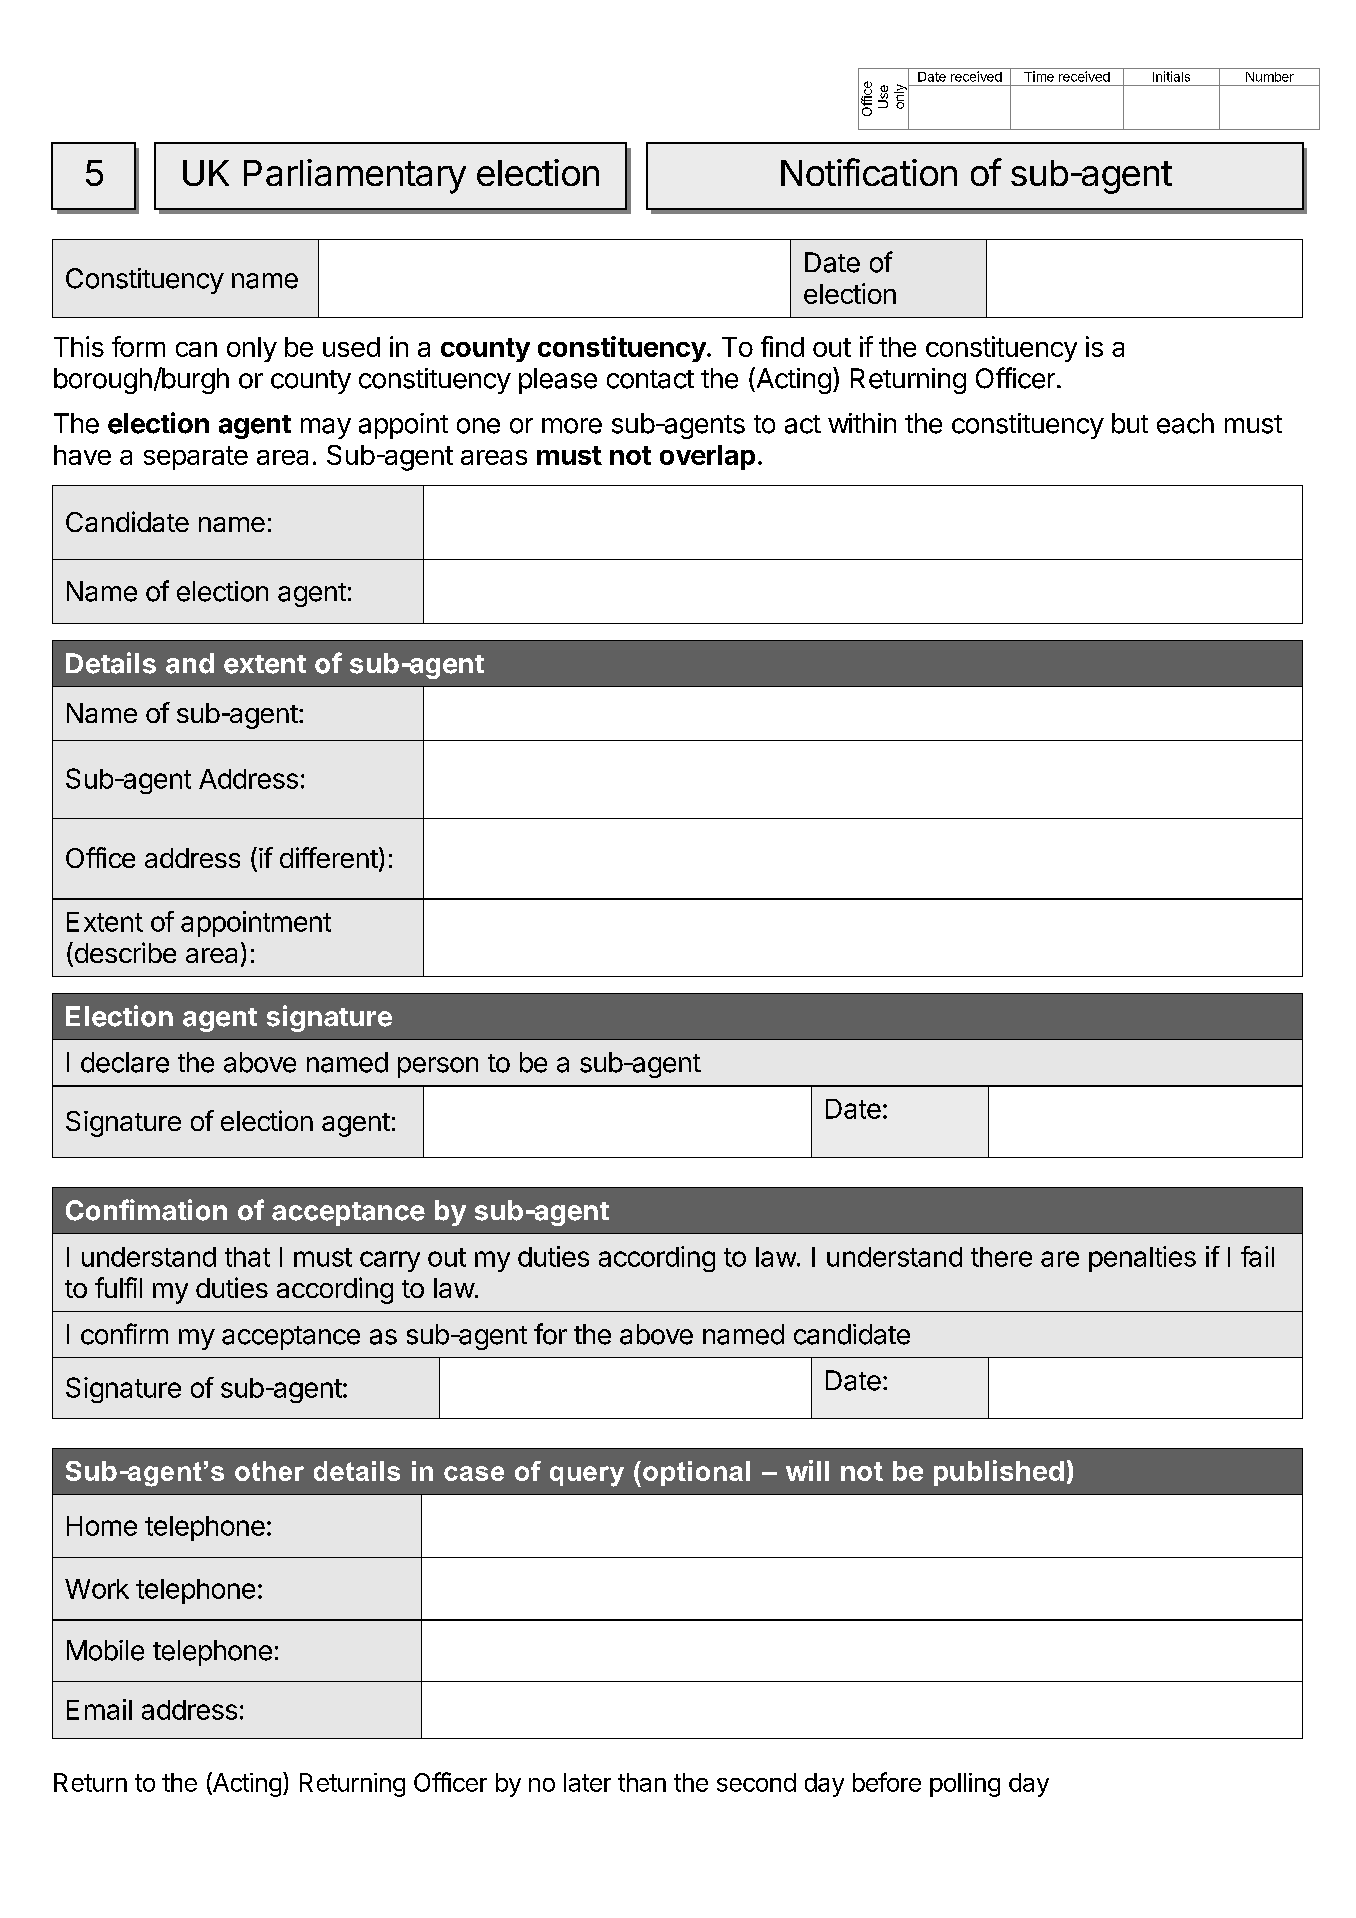  I want to click on Parliamentary, so click(355, 176).
